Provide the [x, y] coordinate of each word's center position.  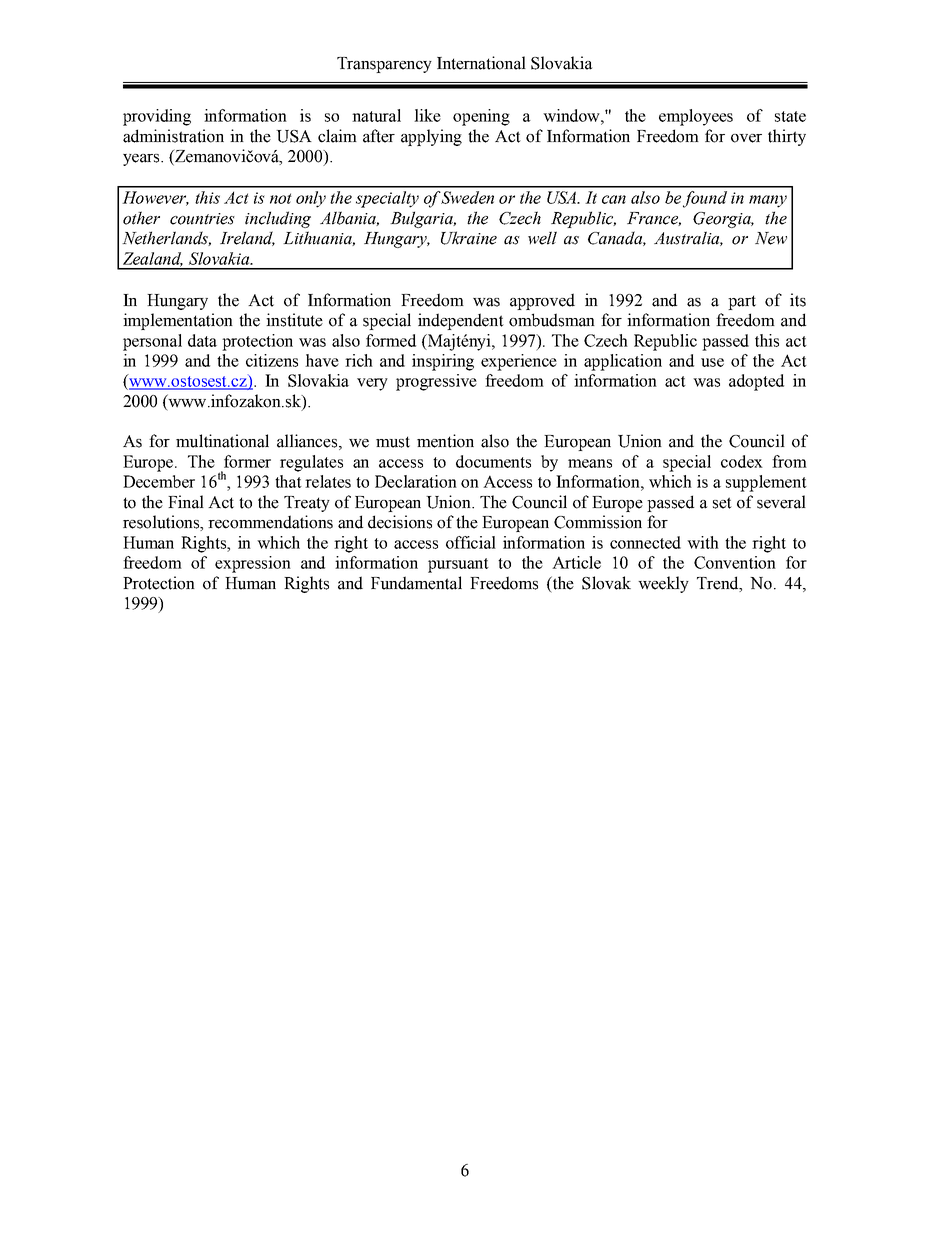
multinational [222, 441]
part [742, 302]
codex [742, 461]
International [481, 63]
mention [445, 441]
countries [202, 219]
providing [157, 117]
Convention [735, 562]
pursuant [458, 565]
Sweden [467, 197]
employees [696, 117]
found [705, 199]
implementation [178, 321]
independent [461, 321]
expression [253, 564]
